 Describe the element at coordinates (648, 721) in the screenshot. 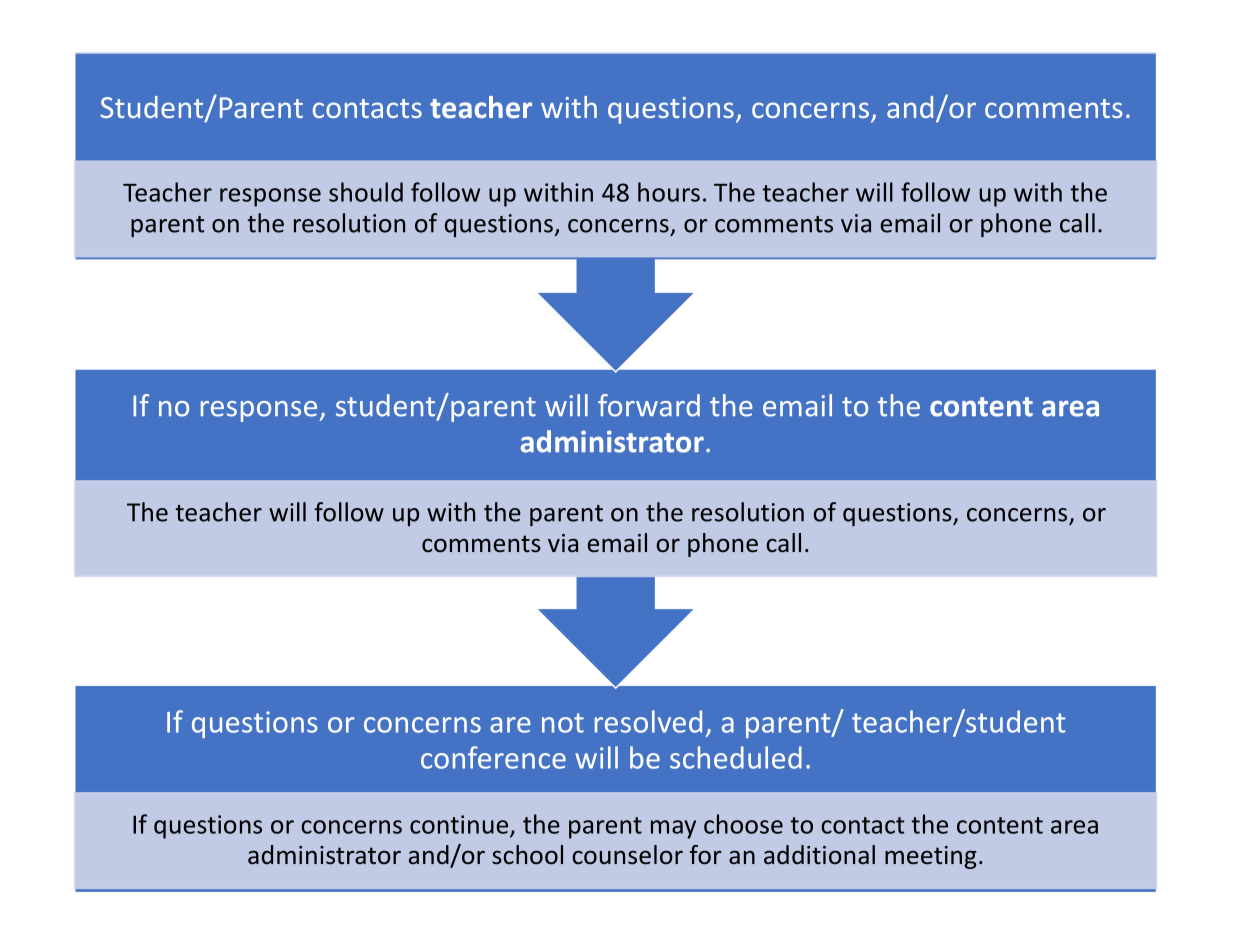

I see `resolved` at that location.
